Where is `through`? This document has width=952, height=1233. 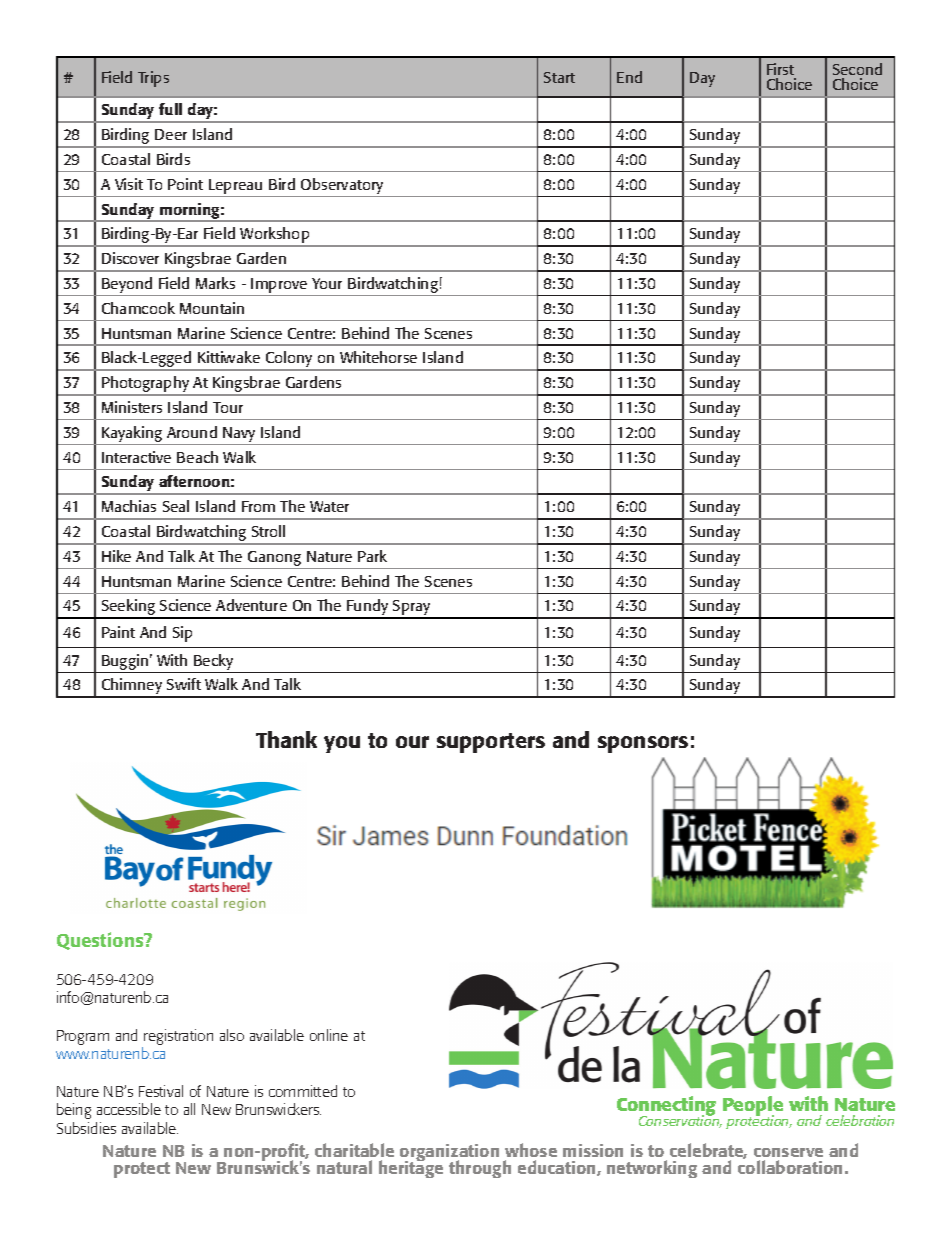 through is located at coordinates (480, 1169).
